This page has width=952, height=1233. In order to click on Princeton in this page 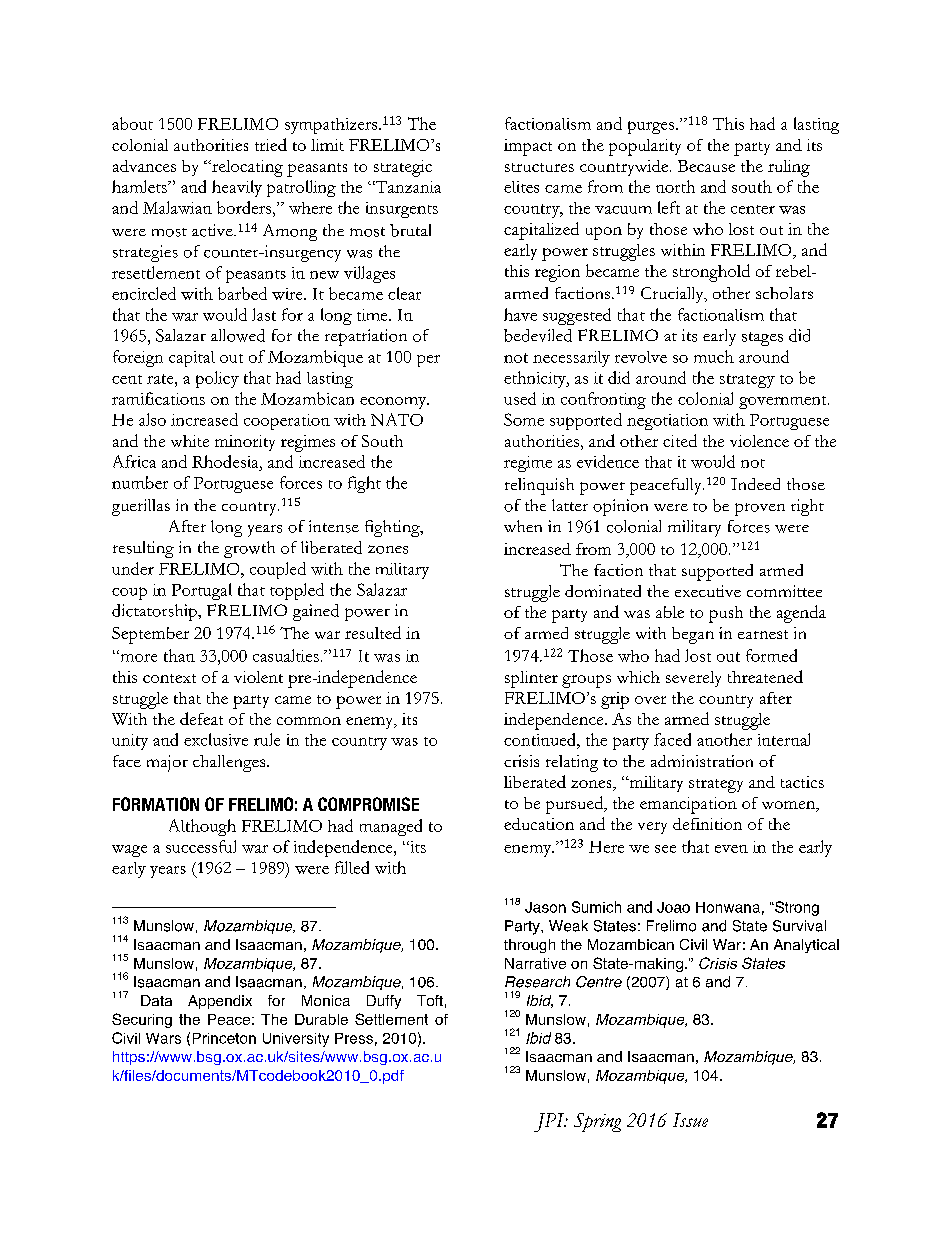, I will do `click(224, 1038)`.
